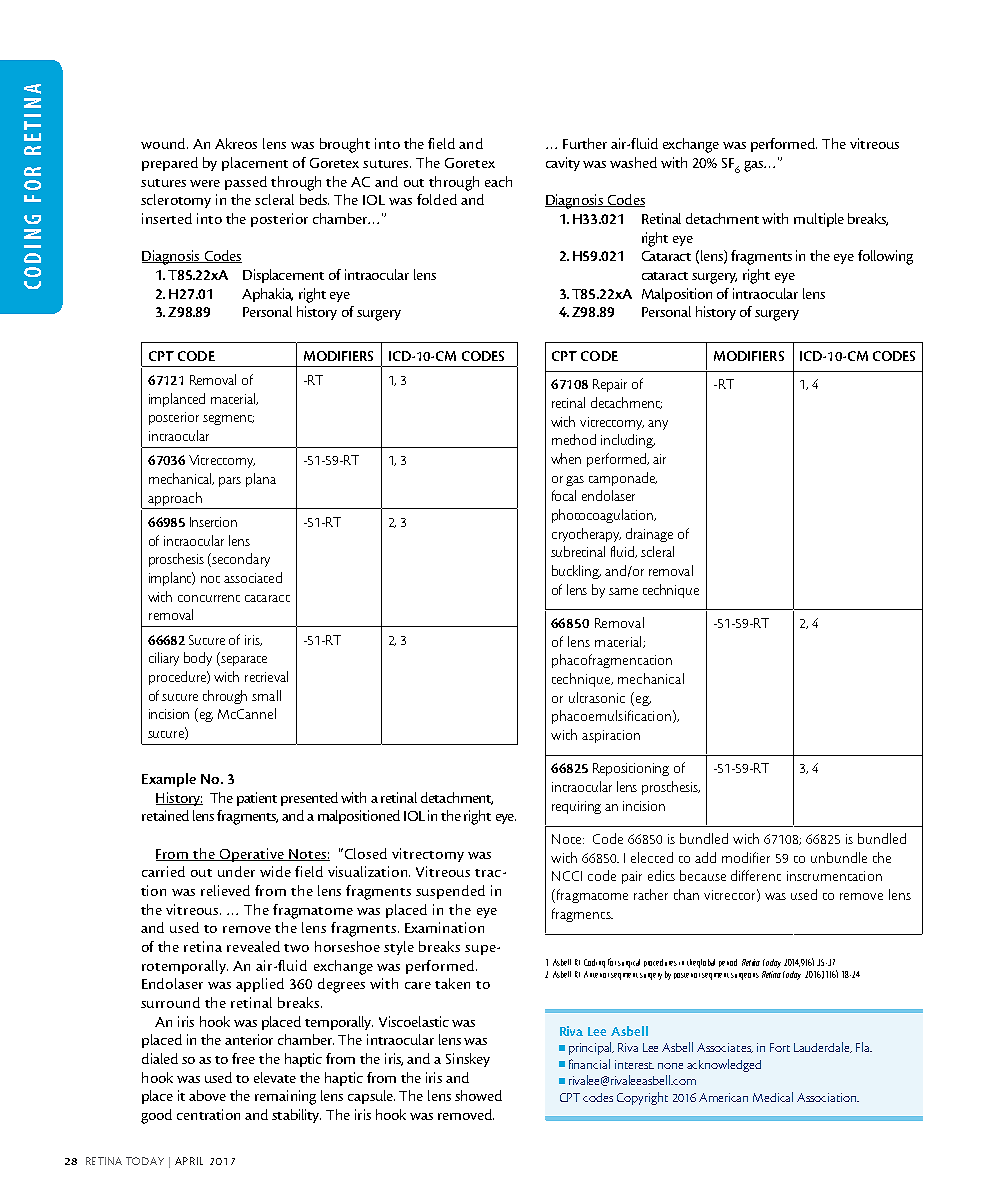 The width and height of the document is (1007, 1204). Describe the element at coordinates (623, 591) in the document. I see `same` at that location.
